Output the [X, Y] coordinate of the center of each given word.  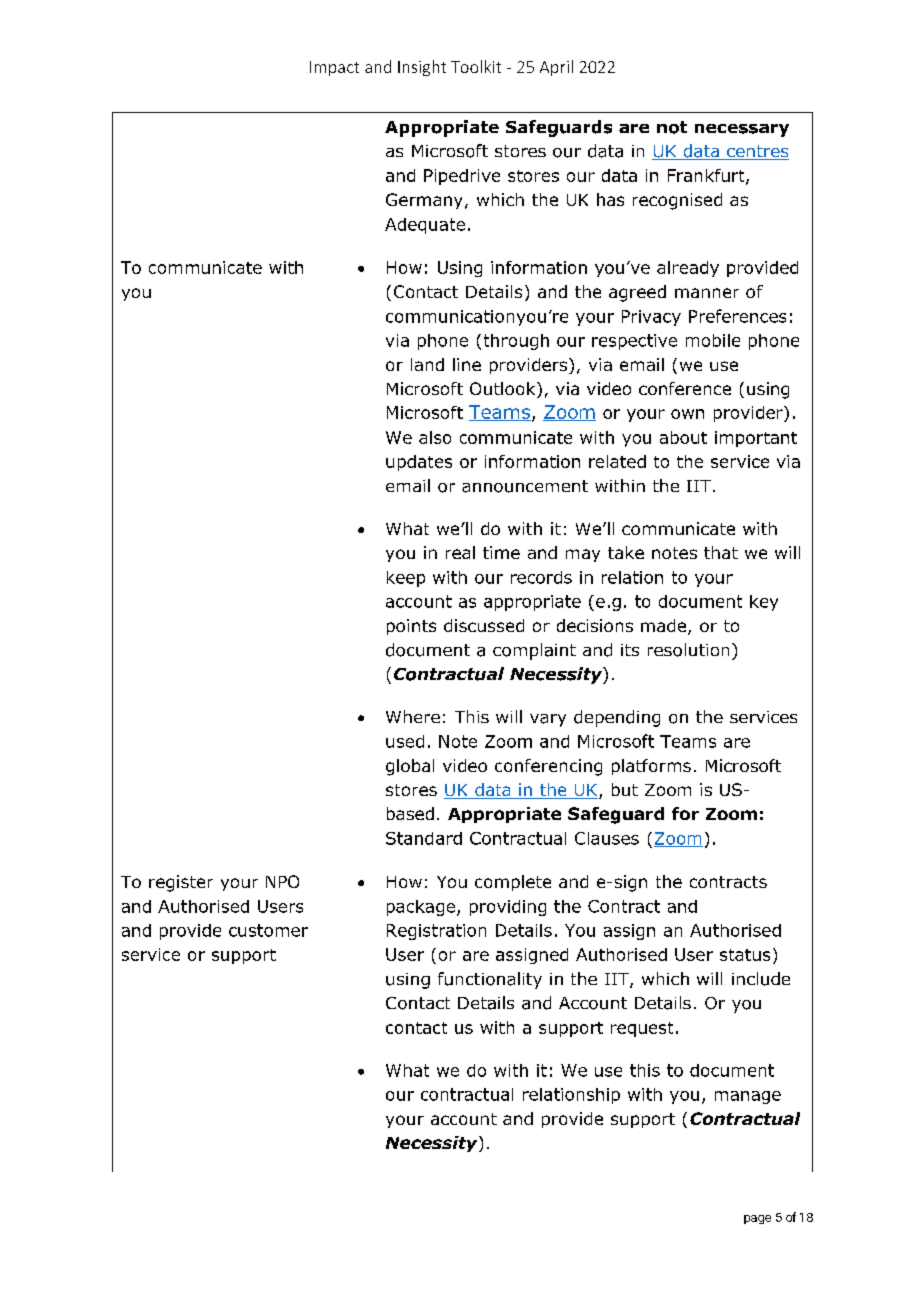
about [683, 437]
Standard [424, 838]
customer [268, 930]
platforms [651, 767]
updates [419, 463]
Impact [334, 68]
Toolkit [476, 66]
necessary [742, 130]
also [435, 437]
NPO [282, 881]
